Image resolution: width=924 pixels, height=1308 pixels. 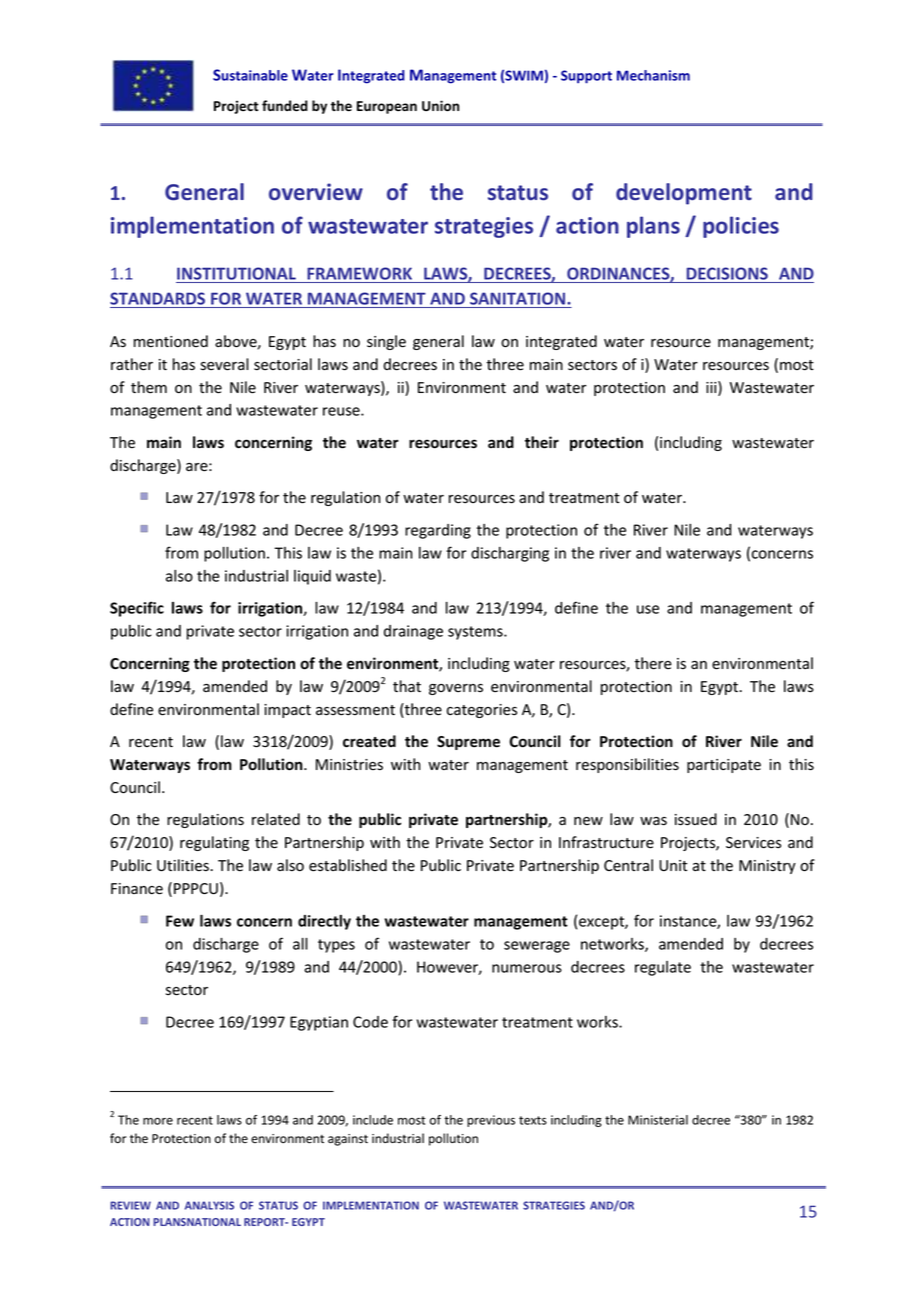 I want to click on single, so click(x=386, y=342).
